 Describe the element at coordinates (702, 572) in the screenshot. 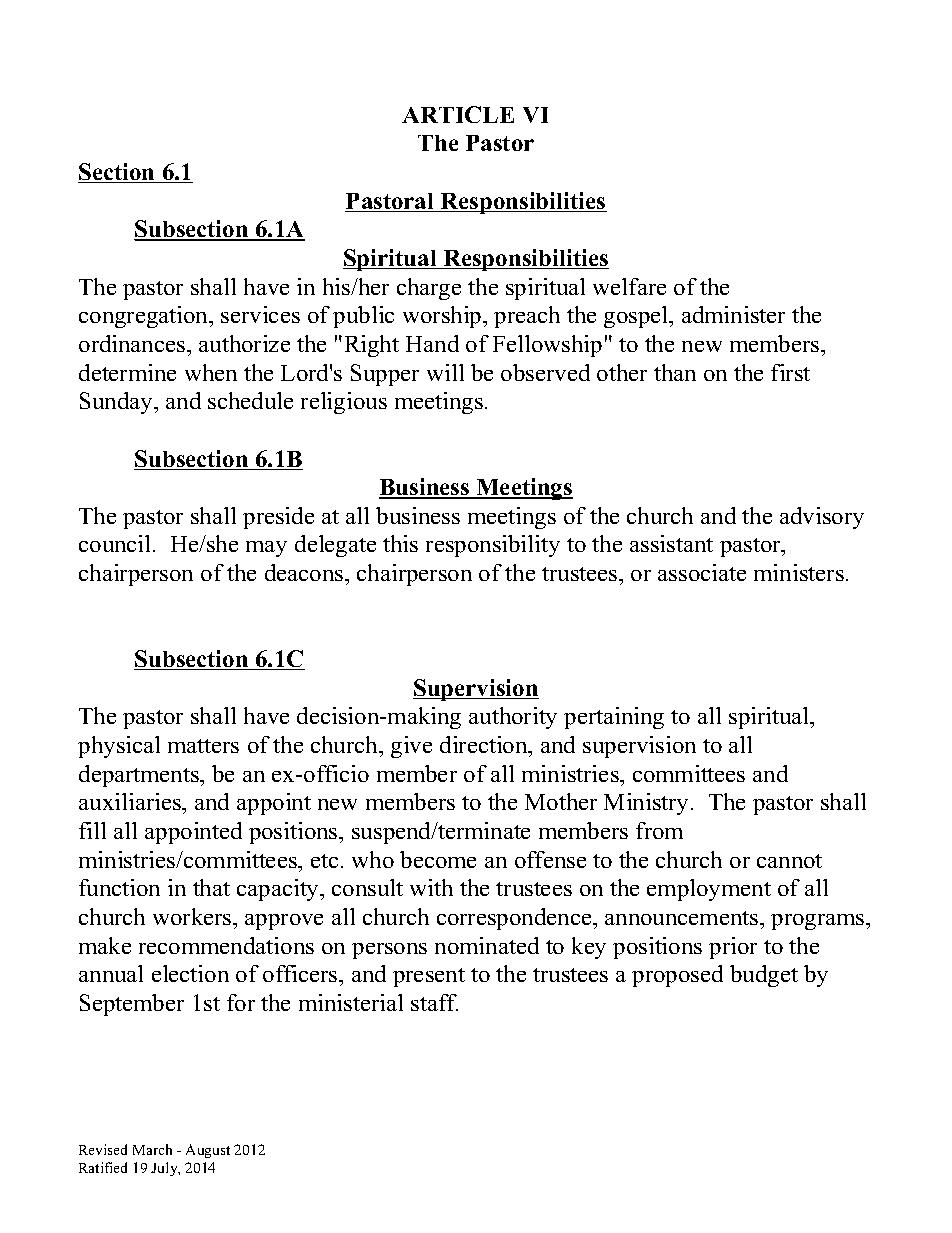

I see `associate` at that location.
